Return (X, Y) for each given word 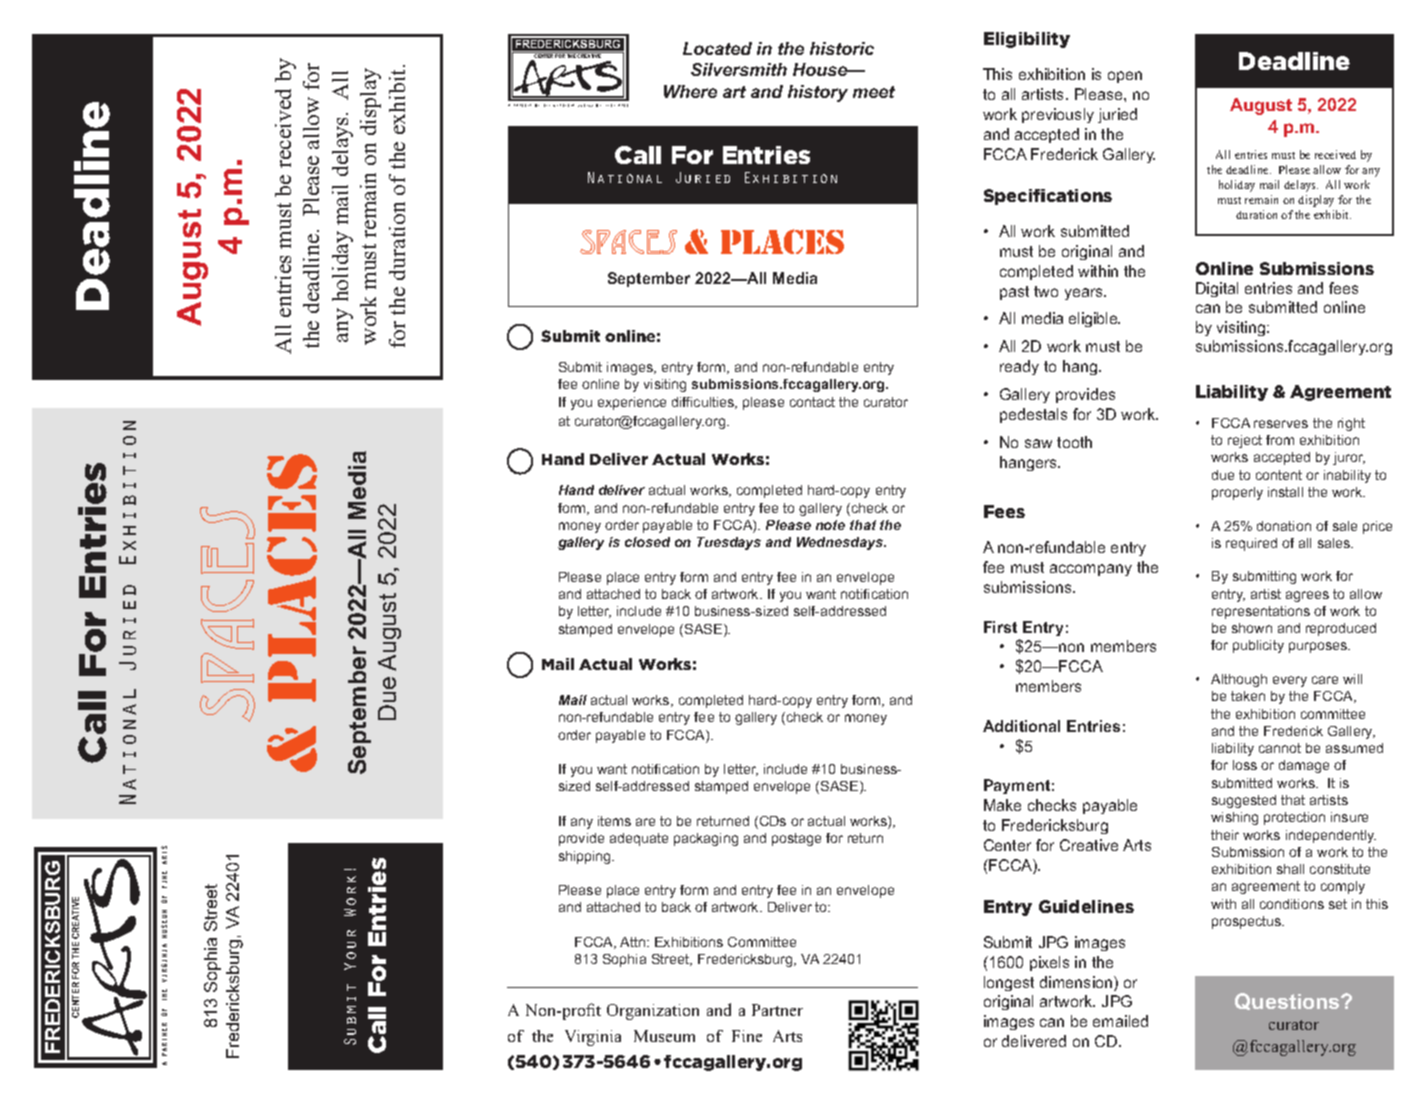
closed (647, 542)
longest (1009, 983)
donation (1284, 526)
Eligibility (1027, 40)
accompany (1091, 570)
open (1125, 77)
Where (690, 91)
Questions (1288, 1001)
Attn (634, 942)
